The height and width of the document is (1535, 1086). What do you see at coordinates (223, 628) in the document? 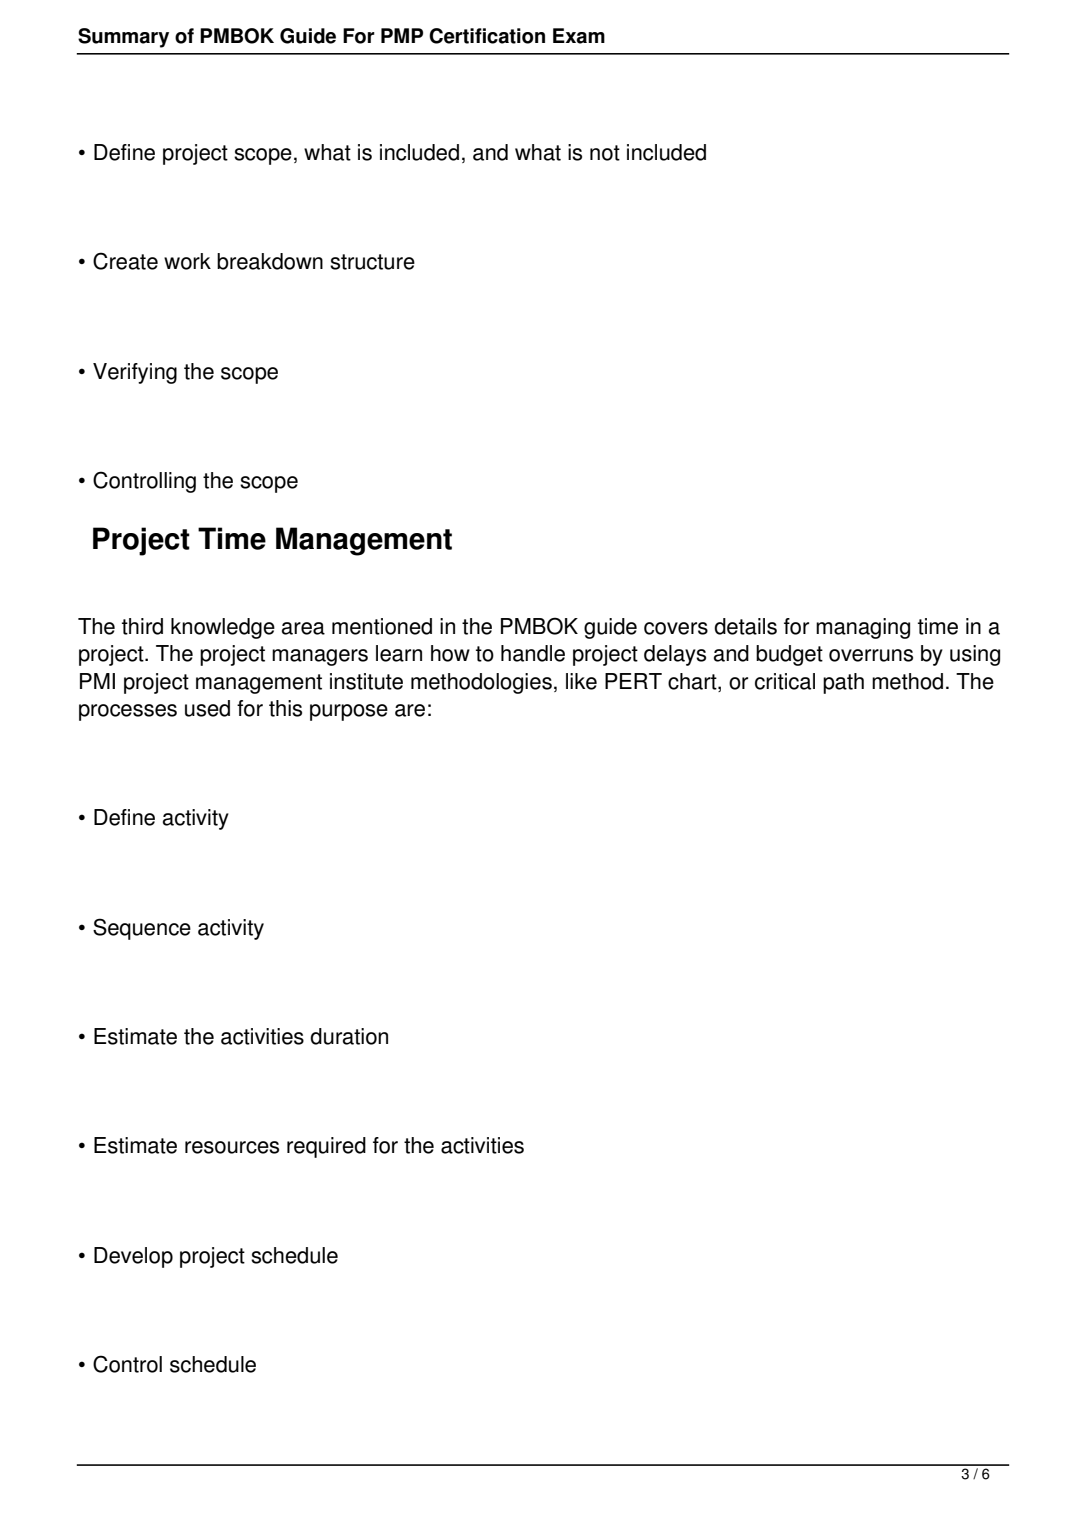
I see `knowledge` at bounding box center [223, 628].
